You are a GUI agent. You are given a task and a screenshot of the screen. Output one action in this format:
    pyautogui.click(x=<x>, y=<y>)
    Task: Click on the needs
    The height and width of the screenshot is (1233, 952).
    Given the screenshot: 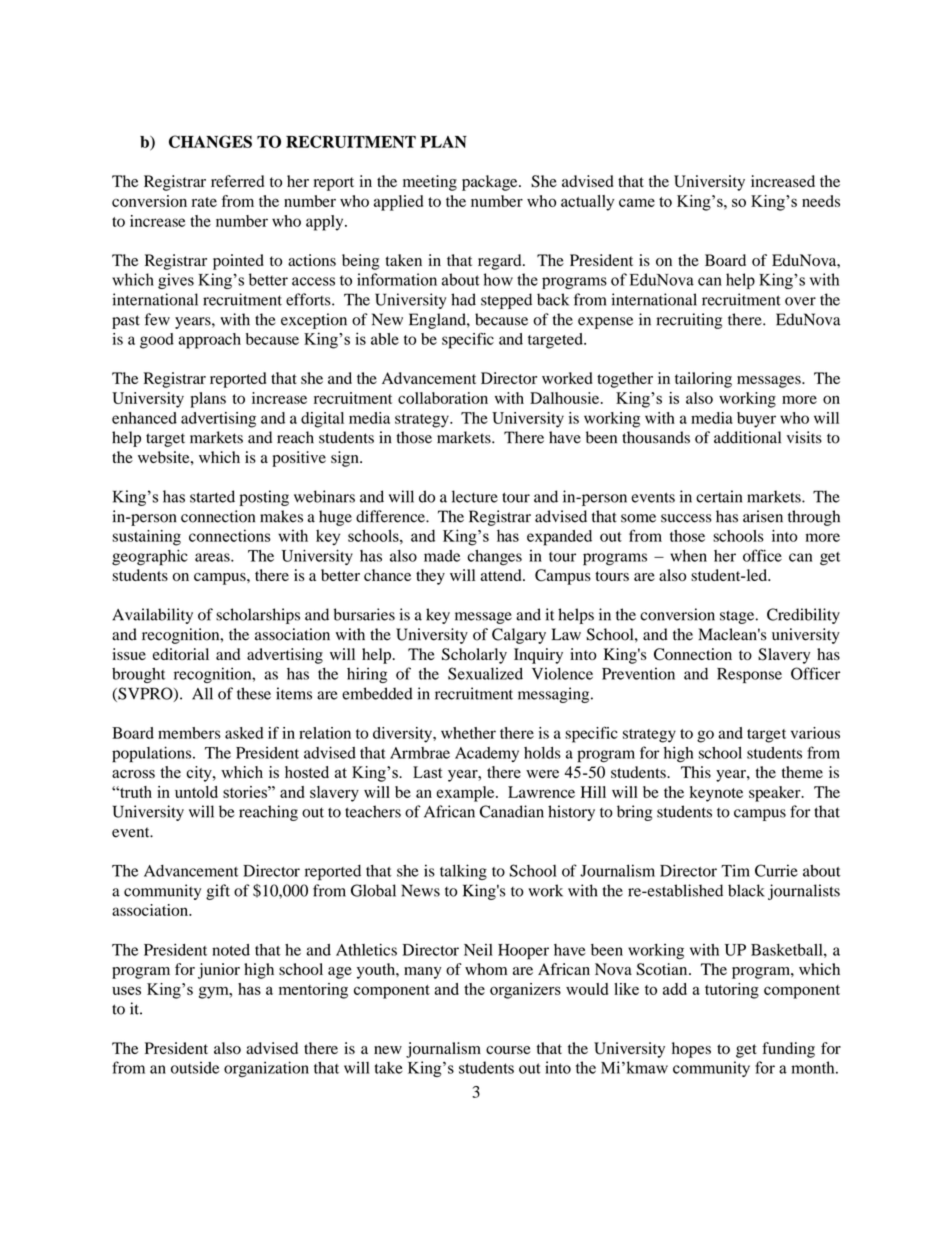 What is the action you would take?
    pyautogui.click(x=821, y=201)
